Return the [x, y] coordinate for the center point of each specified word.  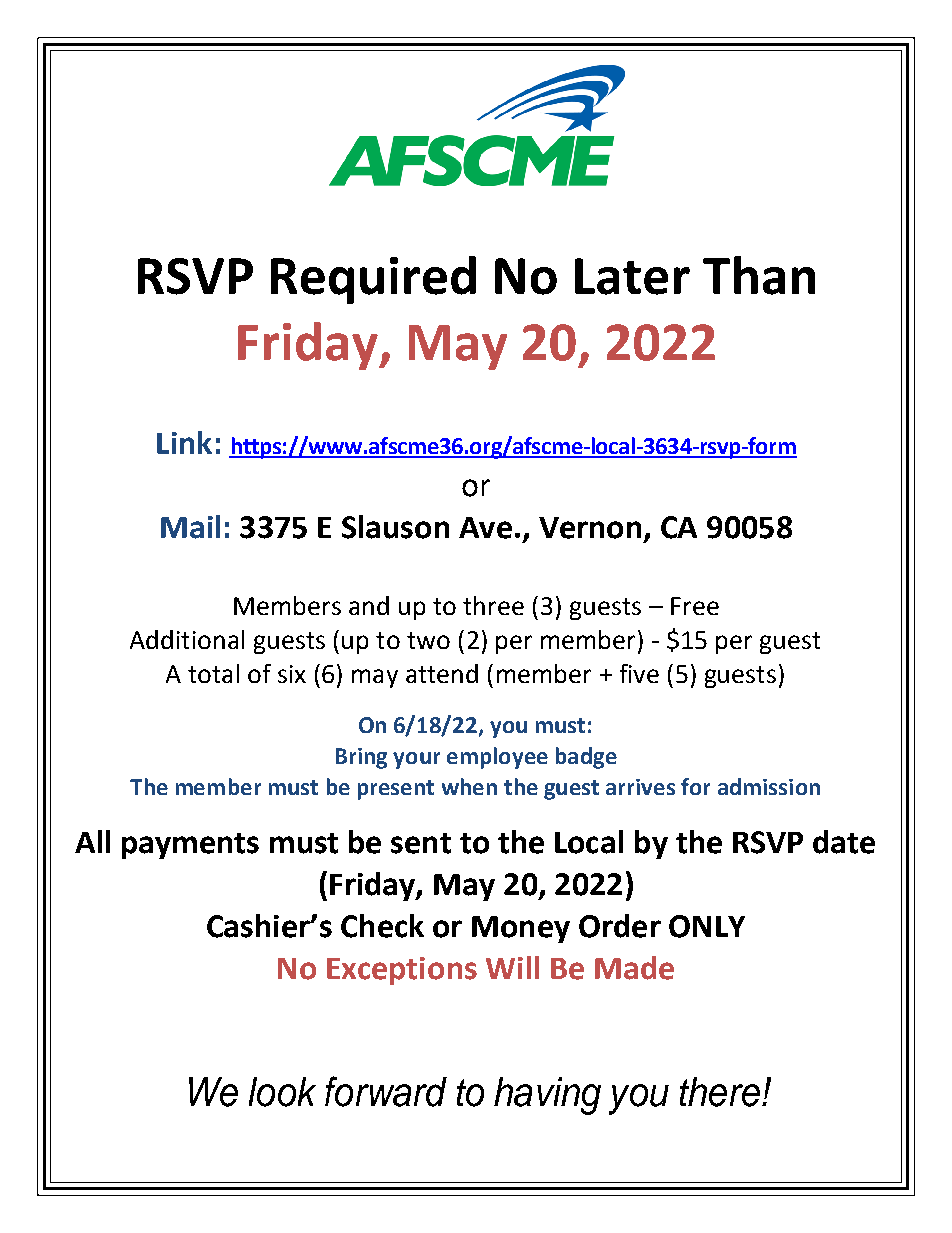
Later [632, 276]
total [213, 673]
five [639, 673]
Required [373, 280]
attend [442, 673]
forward [386, 1091]
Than [759, 275]
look [282, 1092]
